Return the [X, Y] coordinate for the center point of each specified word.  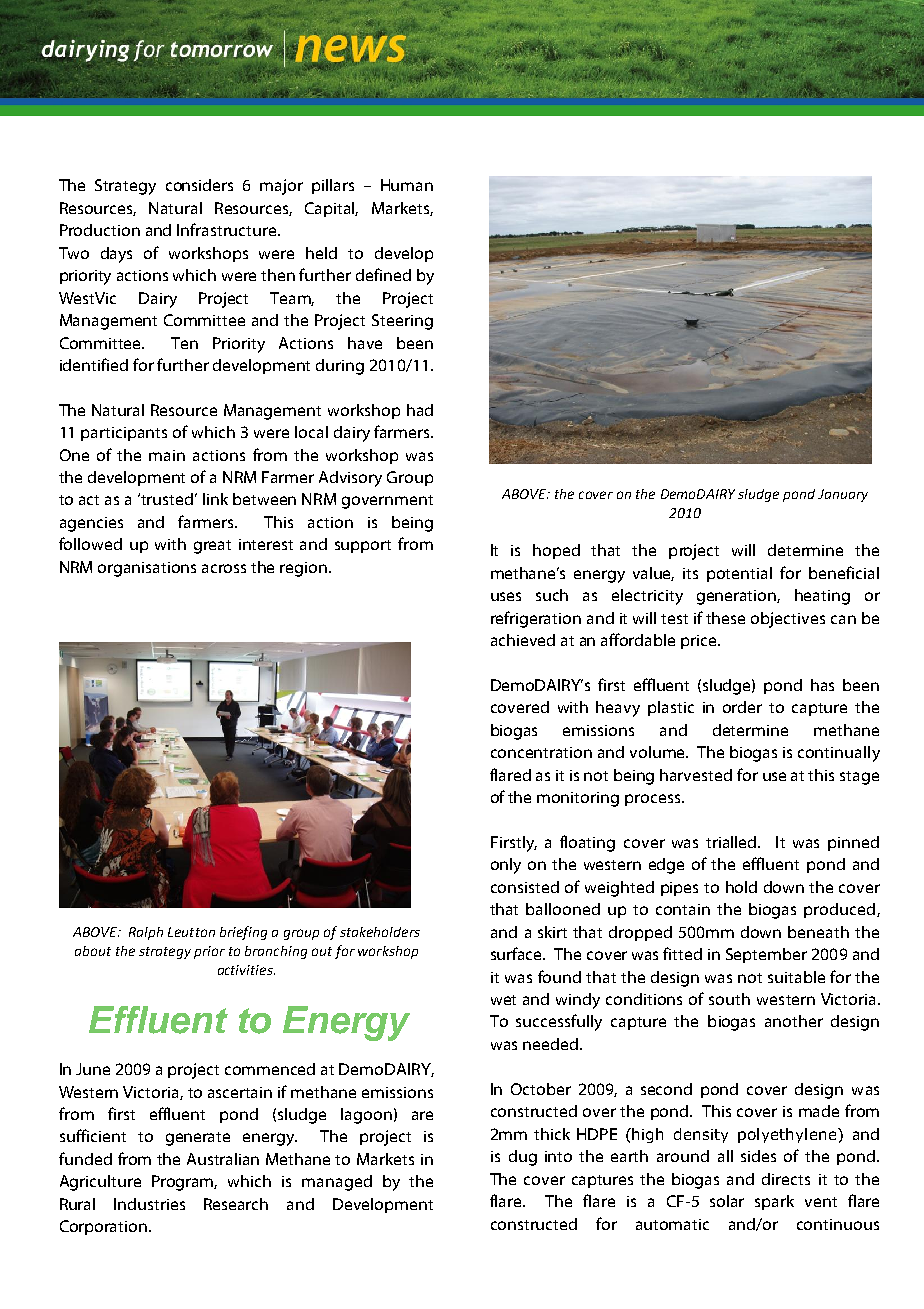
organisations [147, 569]
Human [407, 185]
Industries [149, 1204]
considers [199, 185]
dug [523, 1158]
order [742, 707]
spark [774, 1202]
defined [383, 274]
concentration [541, 752]
